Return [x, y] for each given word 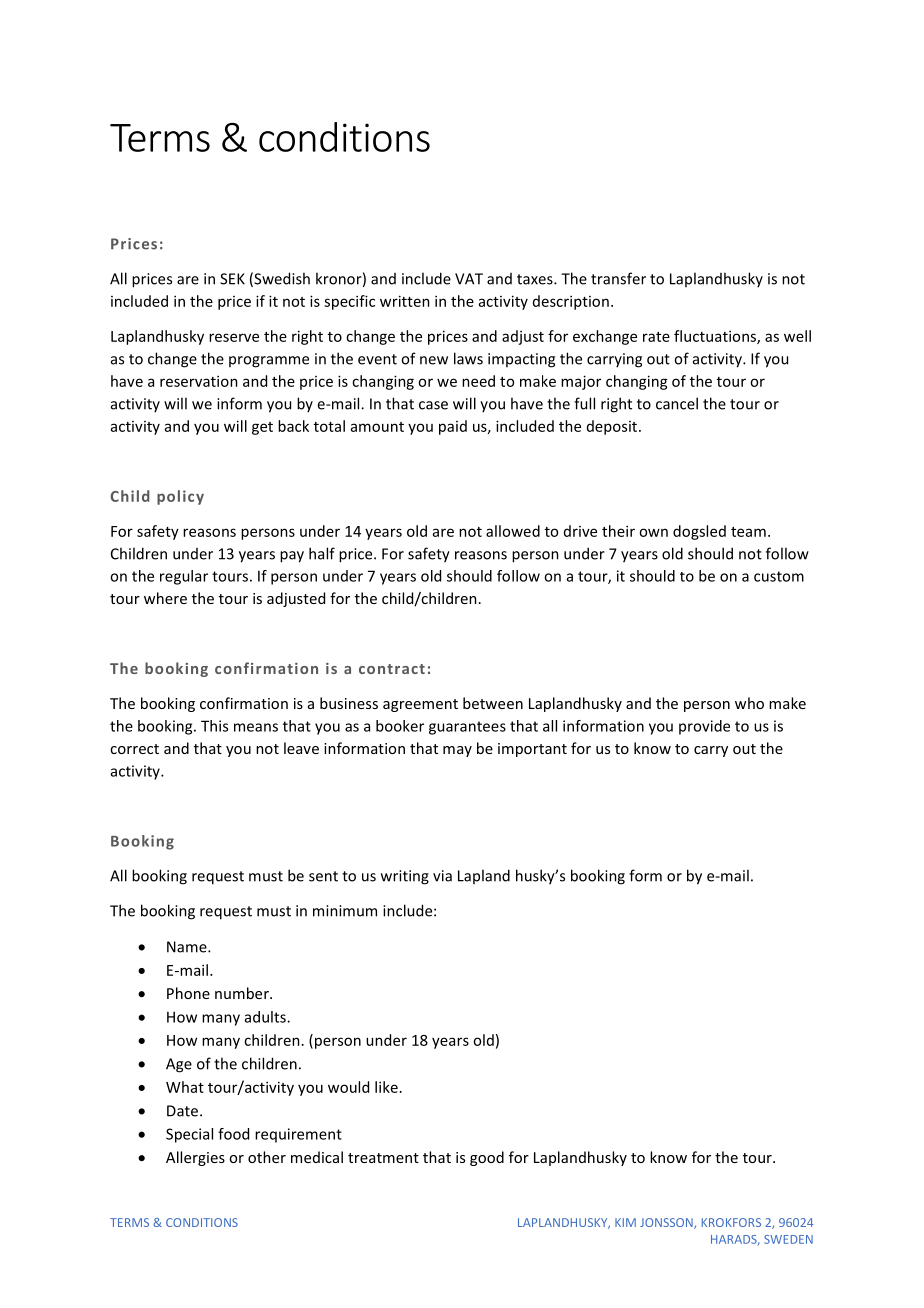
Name [188, 947]
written [405, 301]
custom [779, 576]
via [442, 876]
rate [656, 337]
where [165, 598]
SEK [232, 279]
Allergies [195, 1158]
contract [392, 669]
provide [704, 727]
